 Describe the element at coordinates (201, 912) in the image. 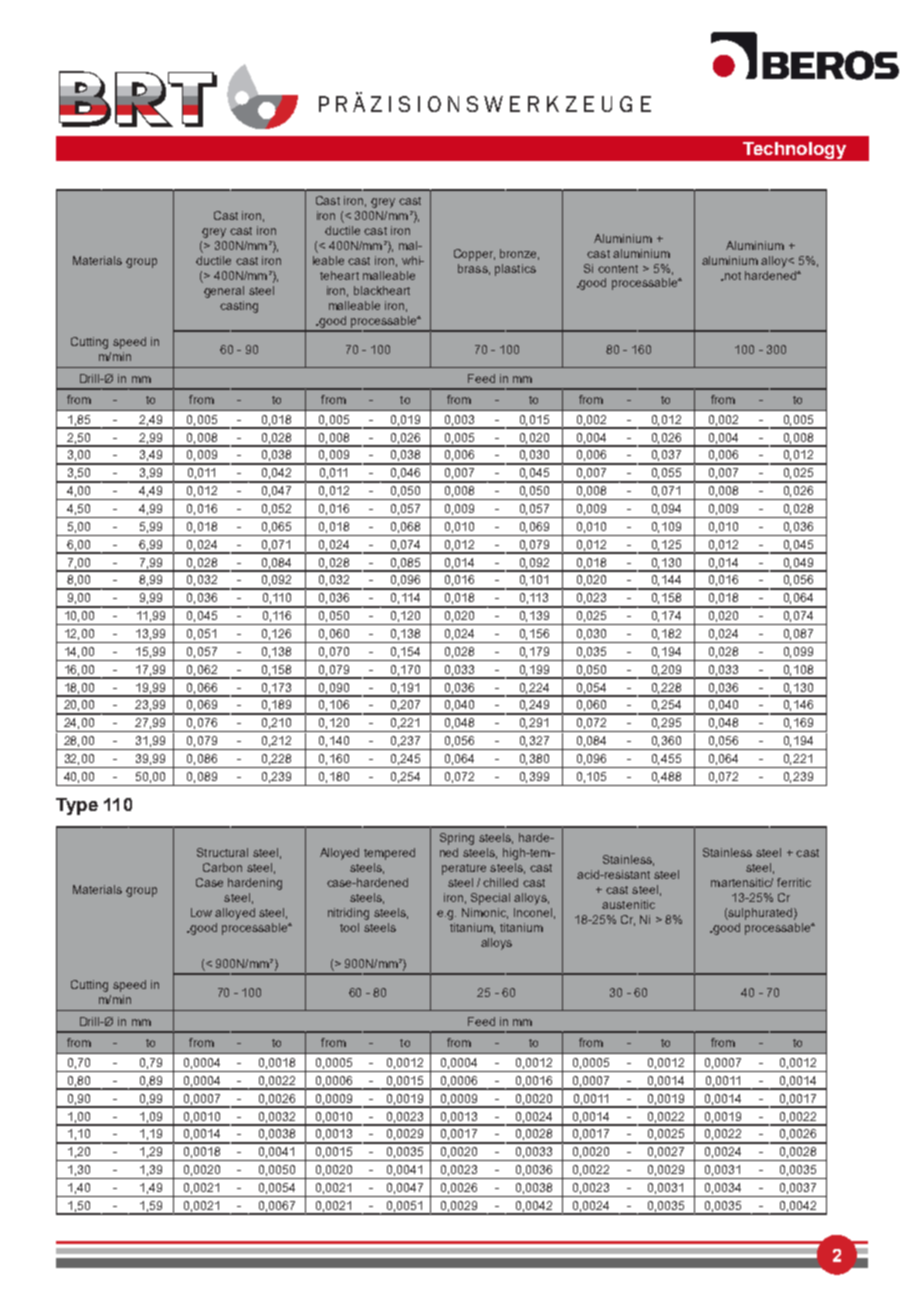

I see `Low` at that location.
